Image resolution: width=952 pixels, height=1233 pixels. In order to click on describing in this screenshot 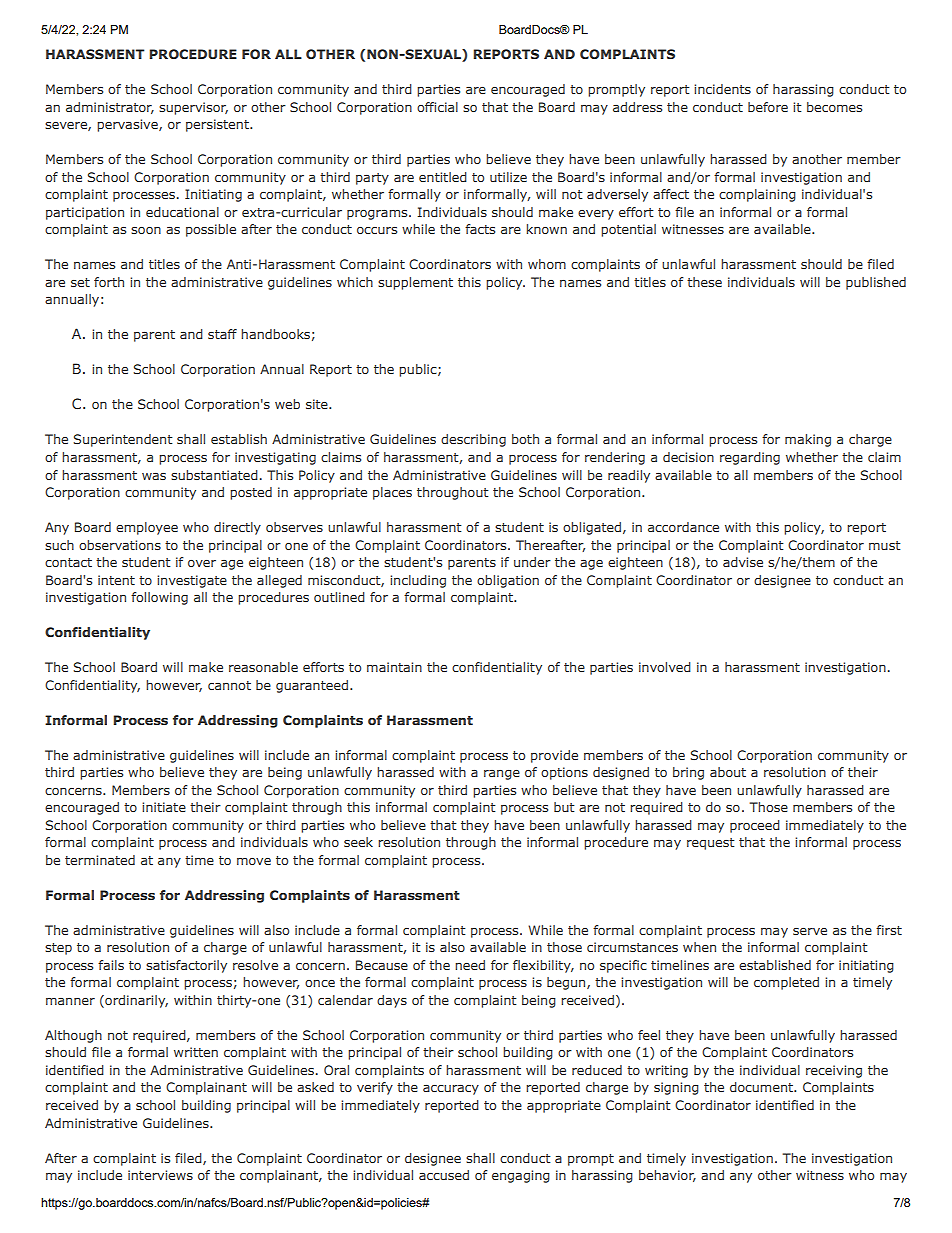, I will do `click(473, 440)`.
